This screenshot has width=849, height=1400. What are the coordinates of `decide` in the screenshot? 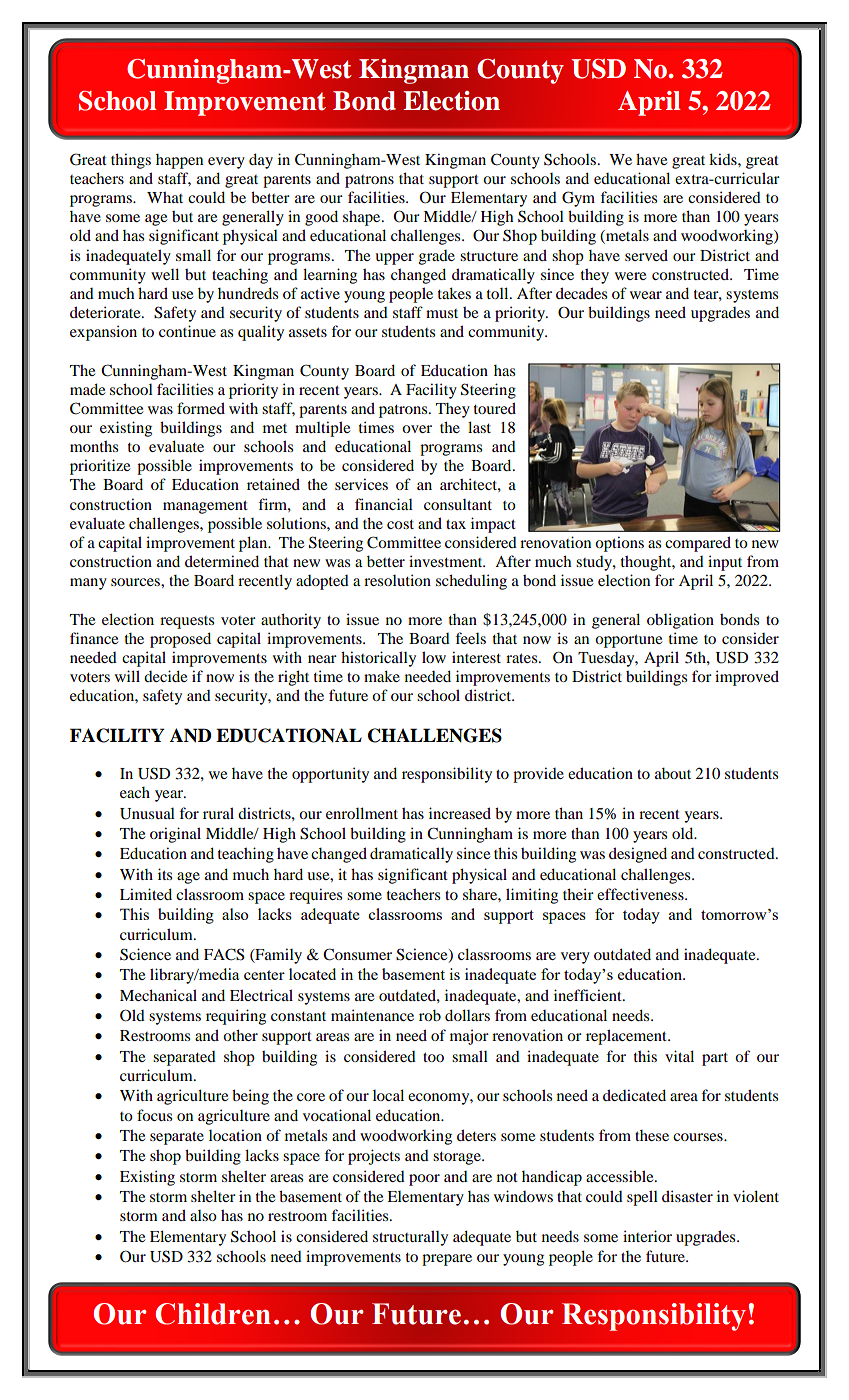 It's located at (165, 676).
